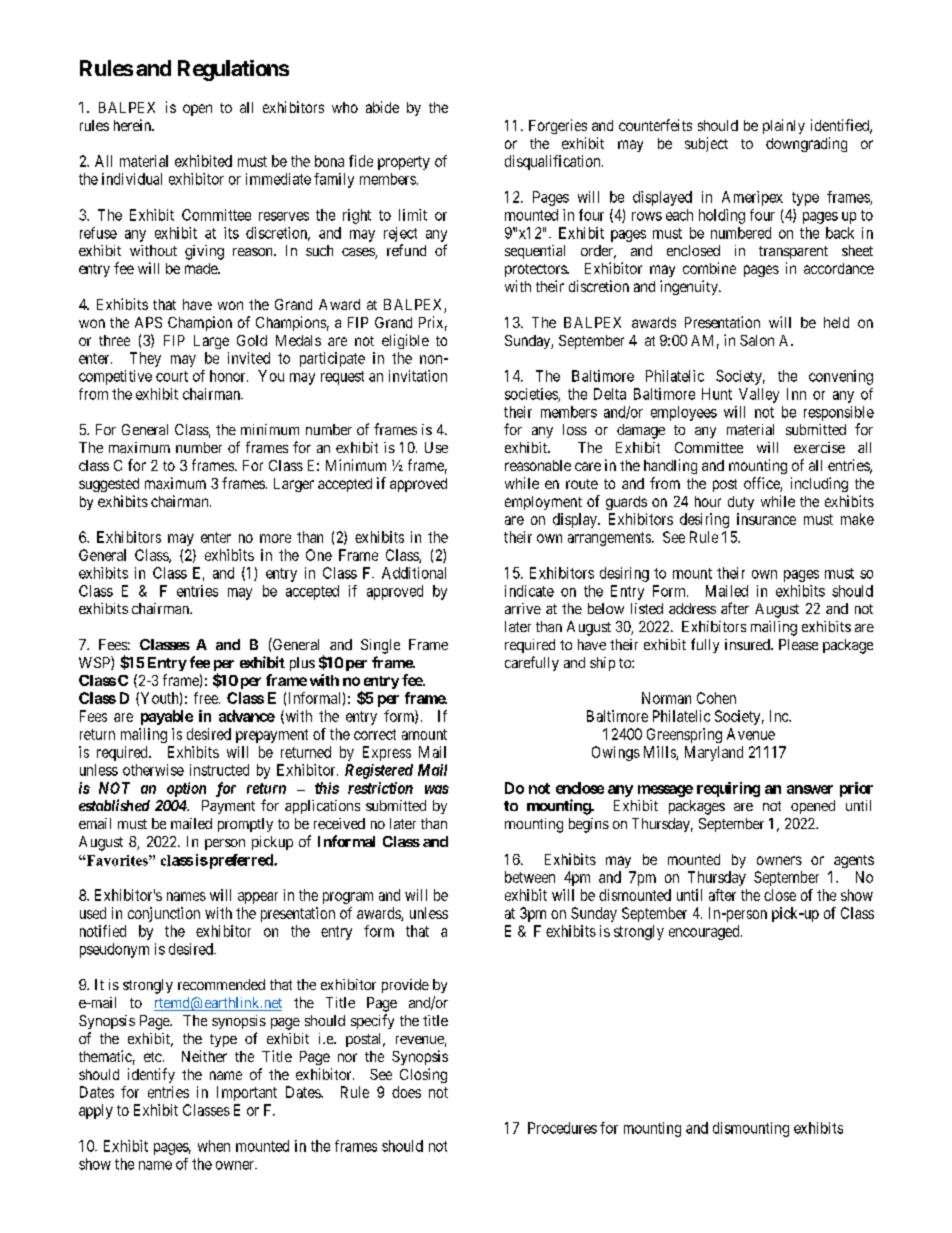 This screenshot has width=952, height=1233. What do you see at coordinates (133, 125) in the screenshot?
I see `herein` at bounding box center [133, 125].
